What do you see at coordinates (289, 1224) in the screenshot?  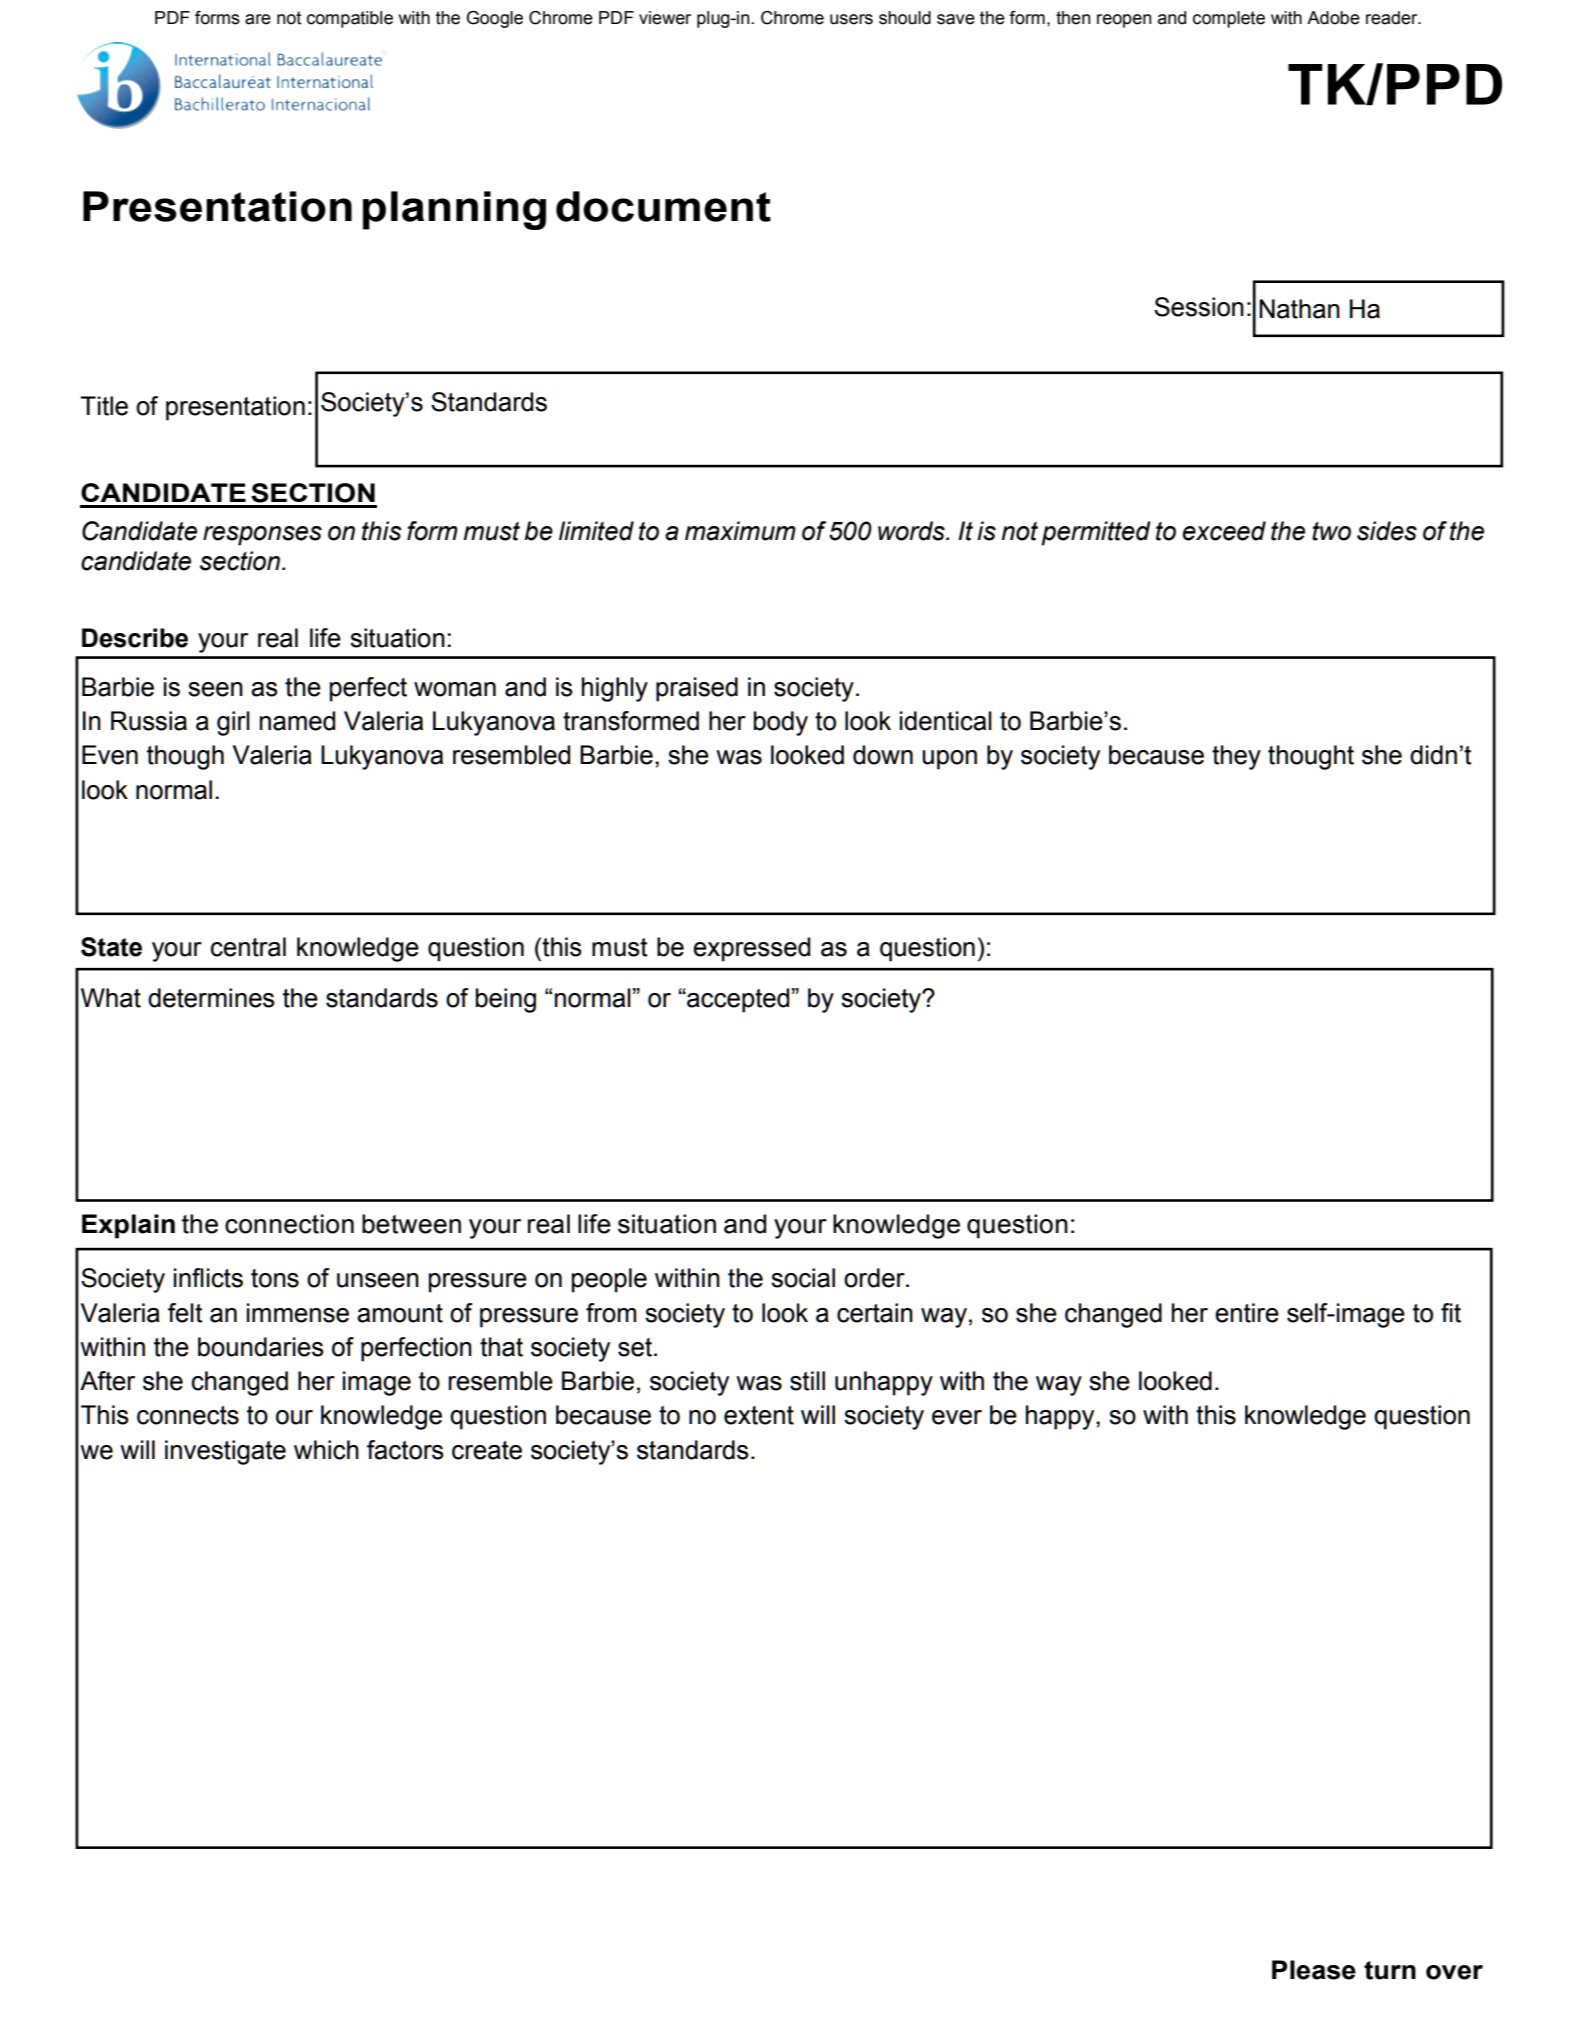 I see `connection` at bounding box center [289, 1224].
